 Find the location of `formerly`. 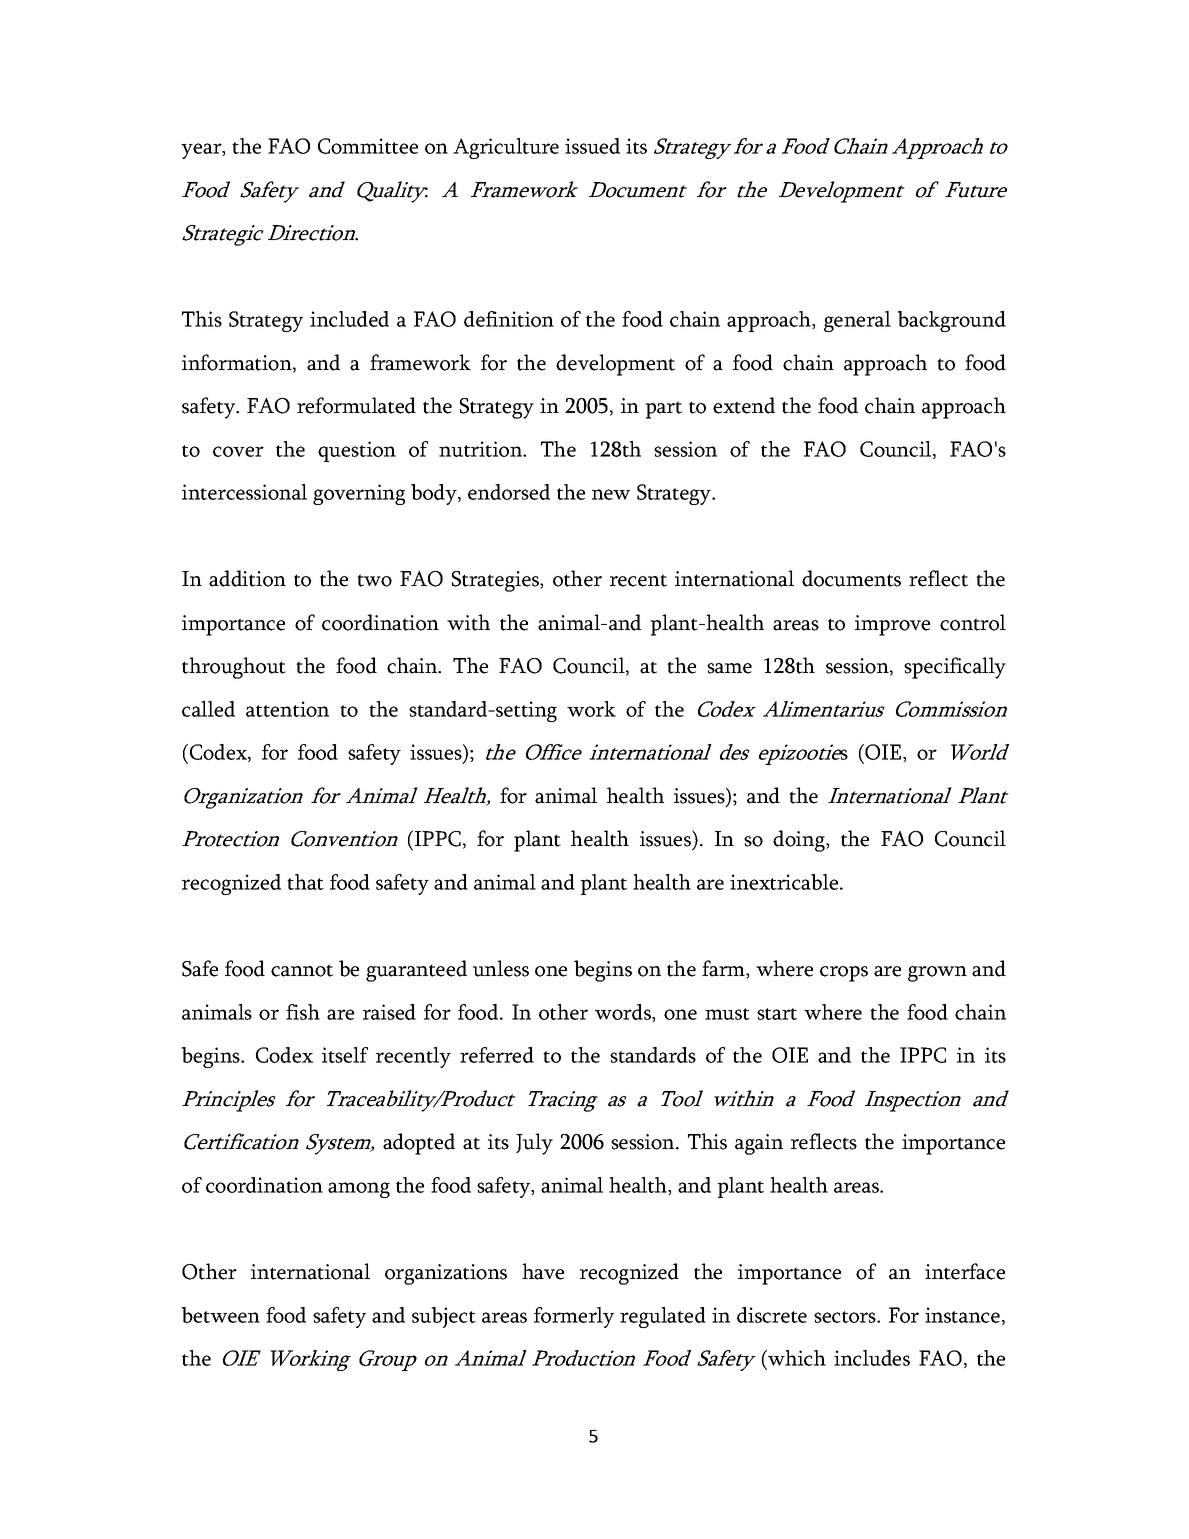

formerly is located at coordinates (574, 1317).
